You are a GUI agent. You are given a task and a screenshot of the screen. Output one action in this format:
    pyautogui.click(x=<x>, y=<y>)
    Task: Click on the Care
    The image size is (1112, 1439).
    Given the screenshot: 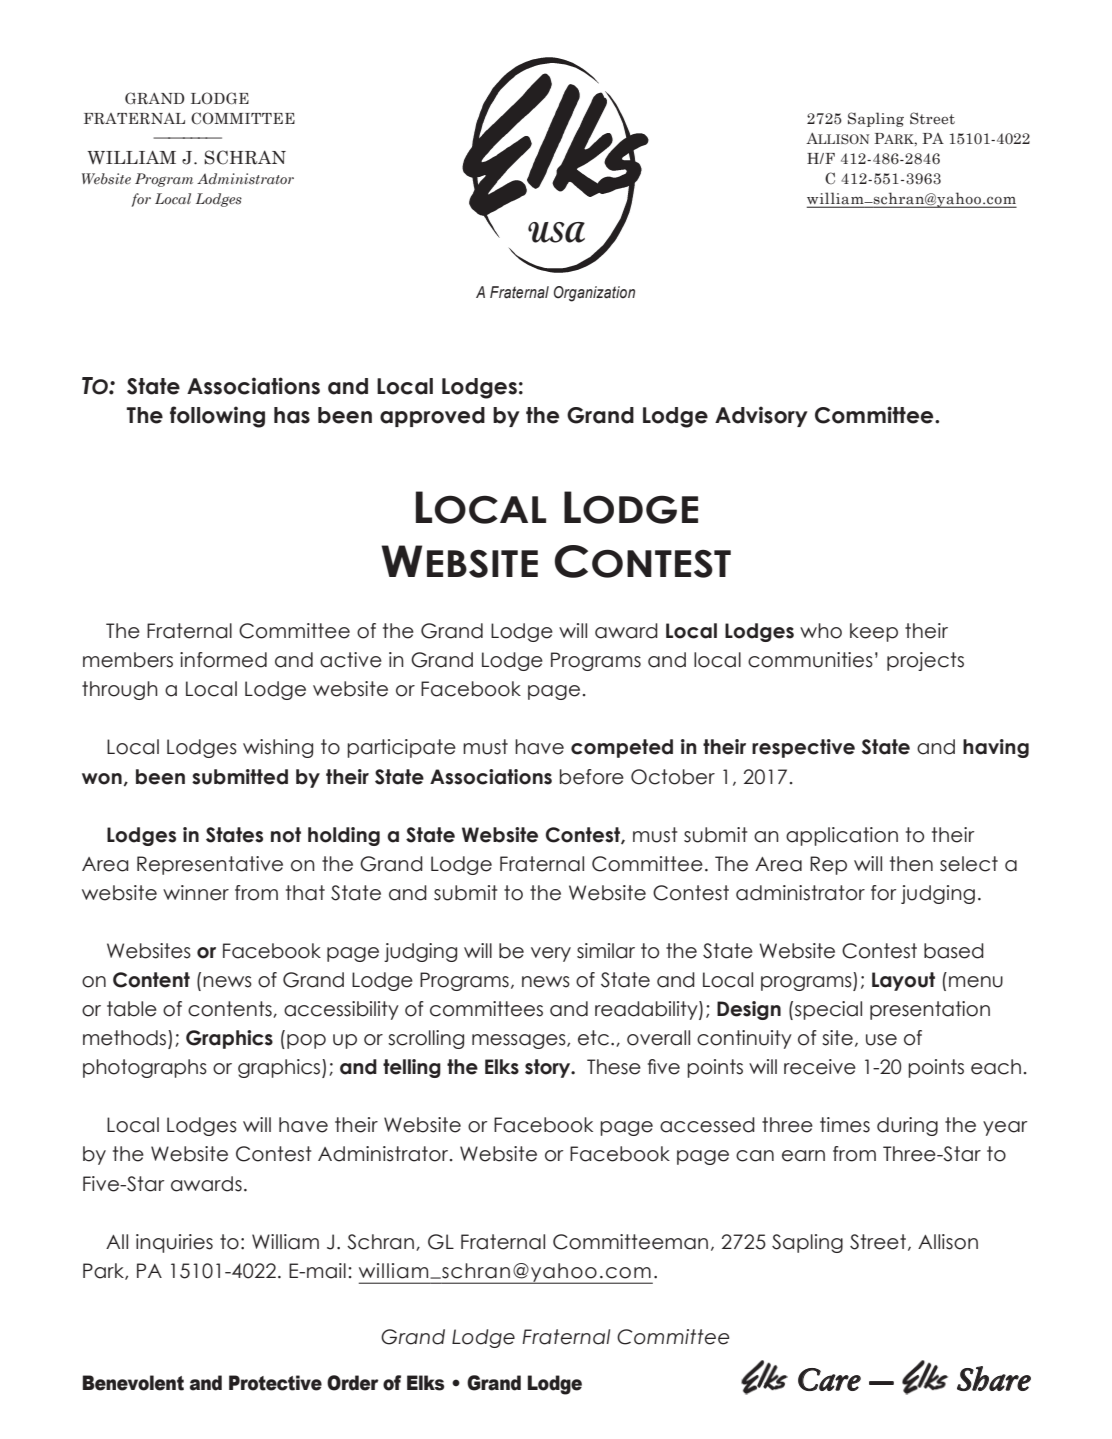 What is the action you would take?
    pyautogui.click(x=829, y=1379)
